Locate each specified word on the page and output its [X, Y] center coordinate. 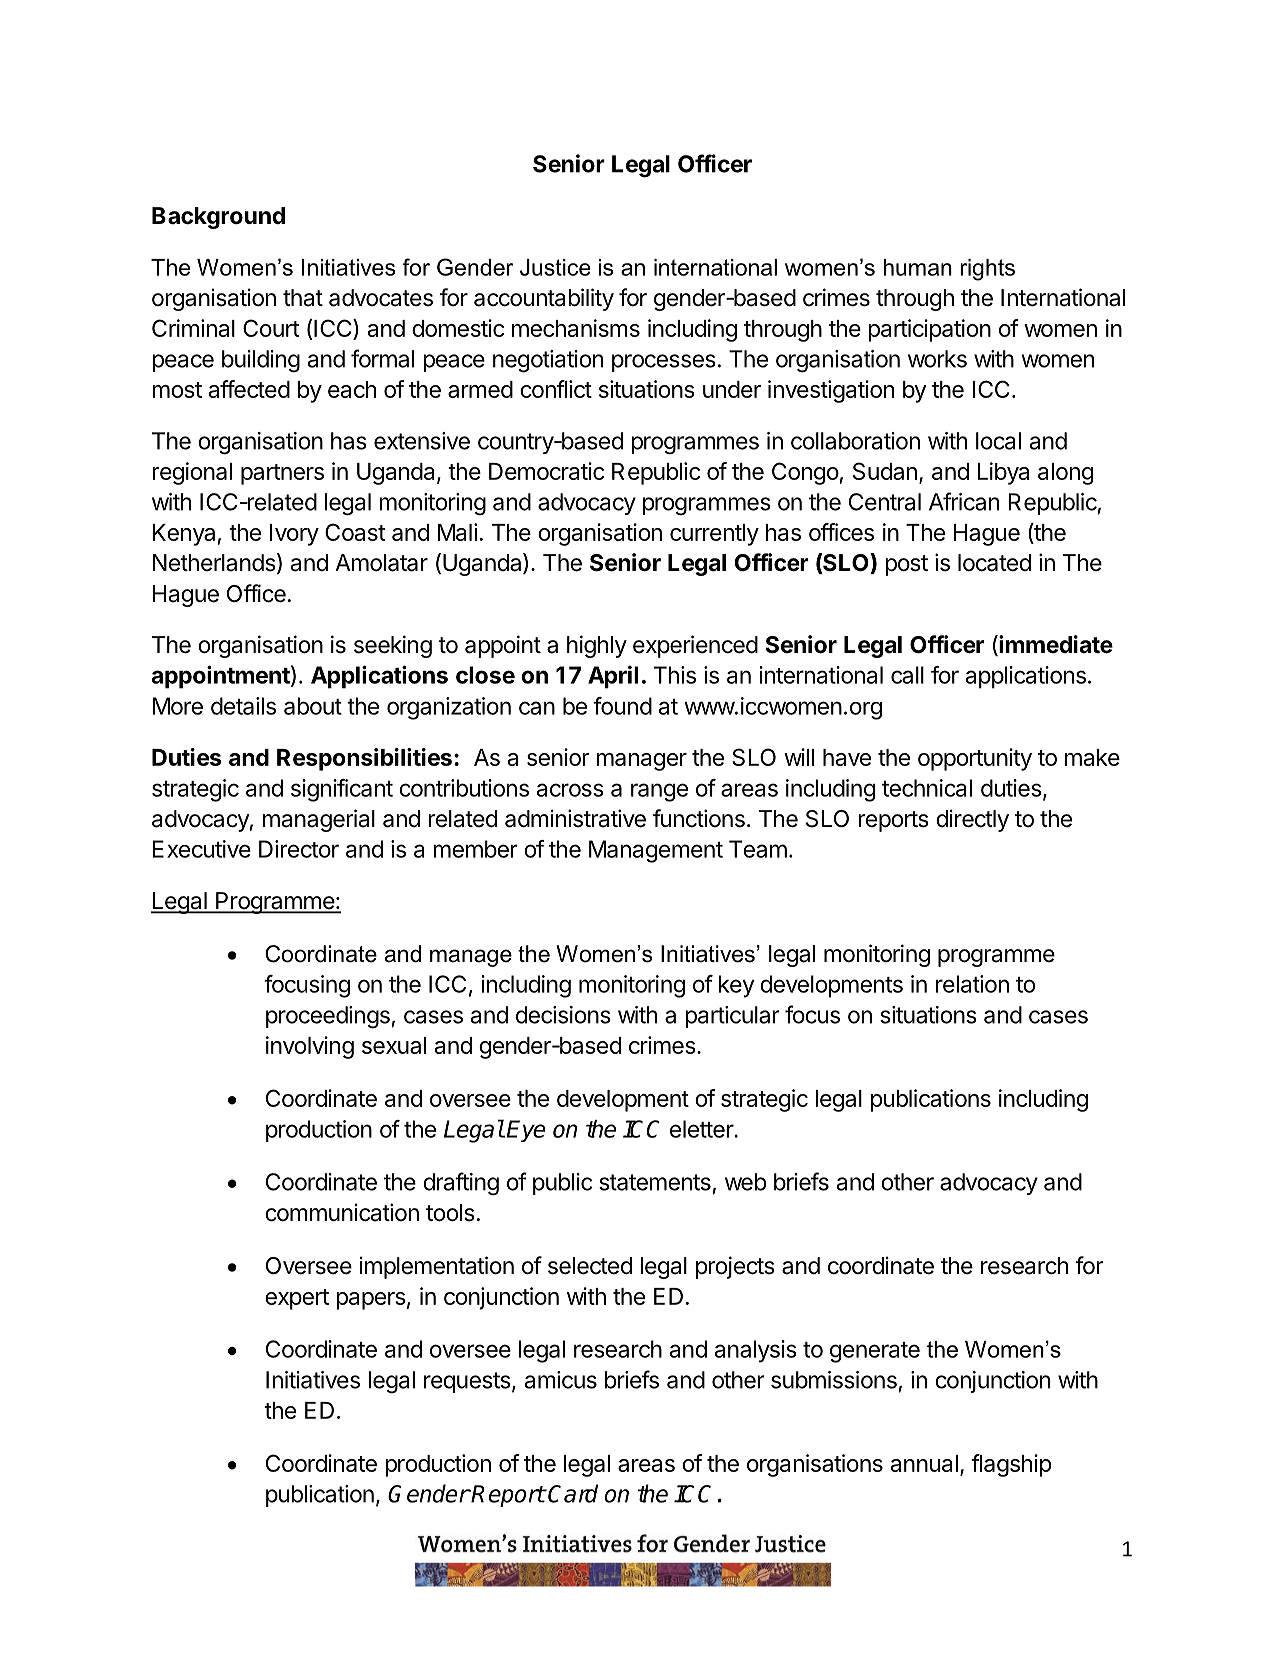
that [303, 298]
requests [467, 1382]
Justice [555, 267]
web [745, 1182]
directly [972, 820]
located [994, 563]
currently [714, 535]
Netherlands [214, 563]
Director [299, 849]
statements [655, 1182]
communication [342, 1212]
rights [987, 270]
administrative [575, 818]
